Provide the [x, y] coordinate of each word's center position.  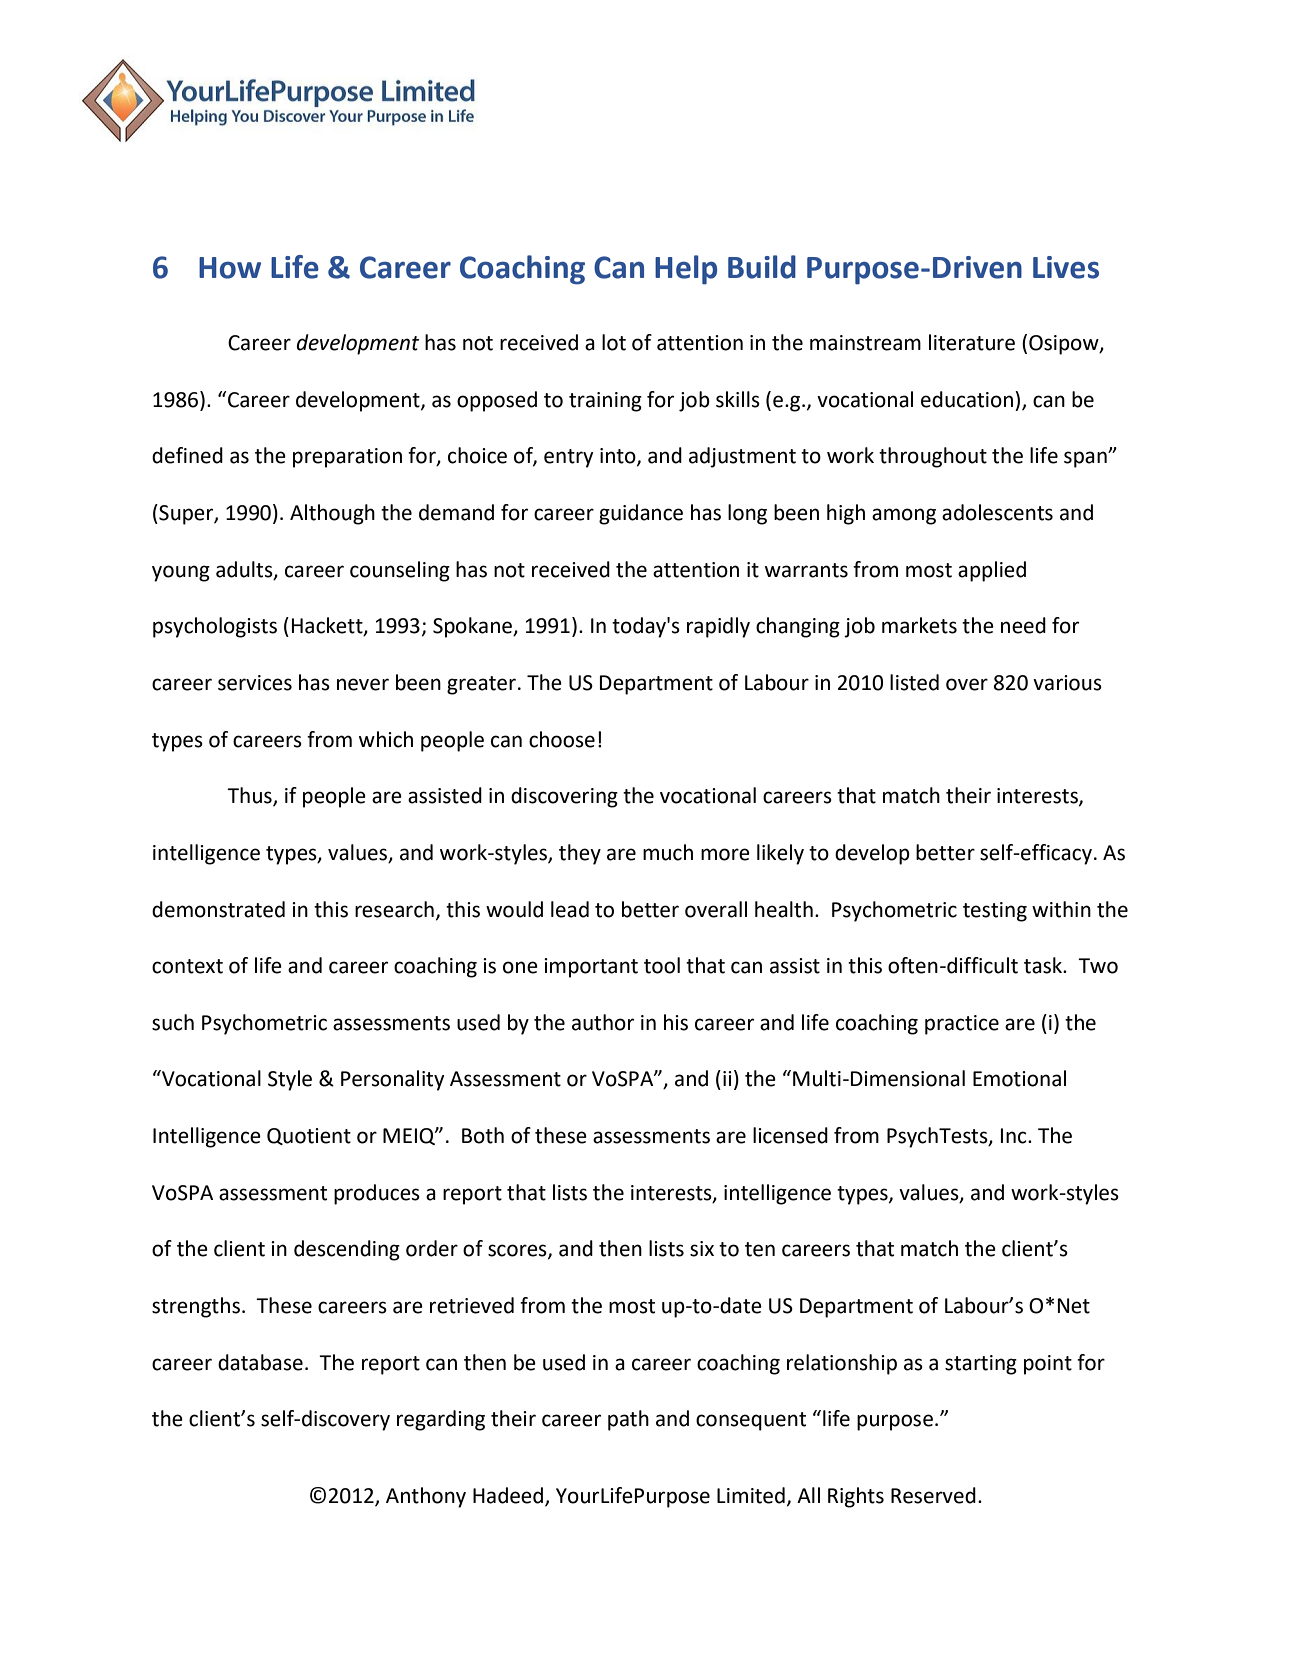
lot [614, 342]
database [260, 1362]
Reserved [933, 1495]
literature [972, 342]
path [628, 1420]
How [230, 268]
